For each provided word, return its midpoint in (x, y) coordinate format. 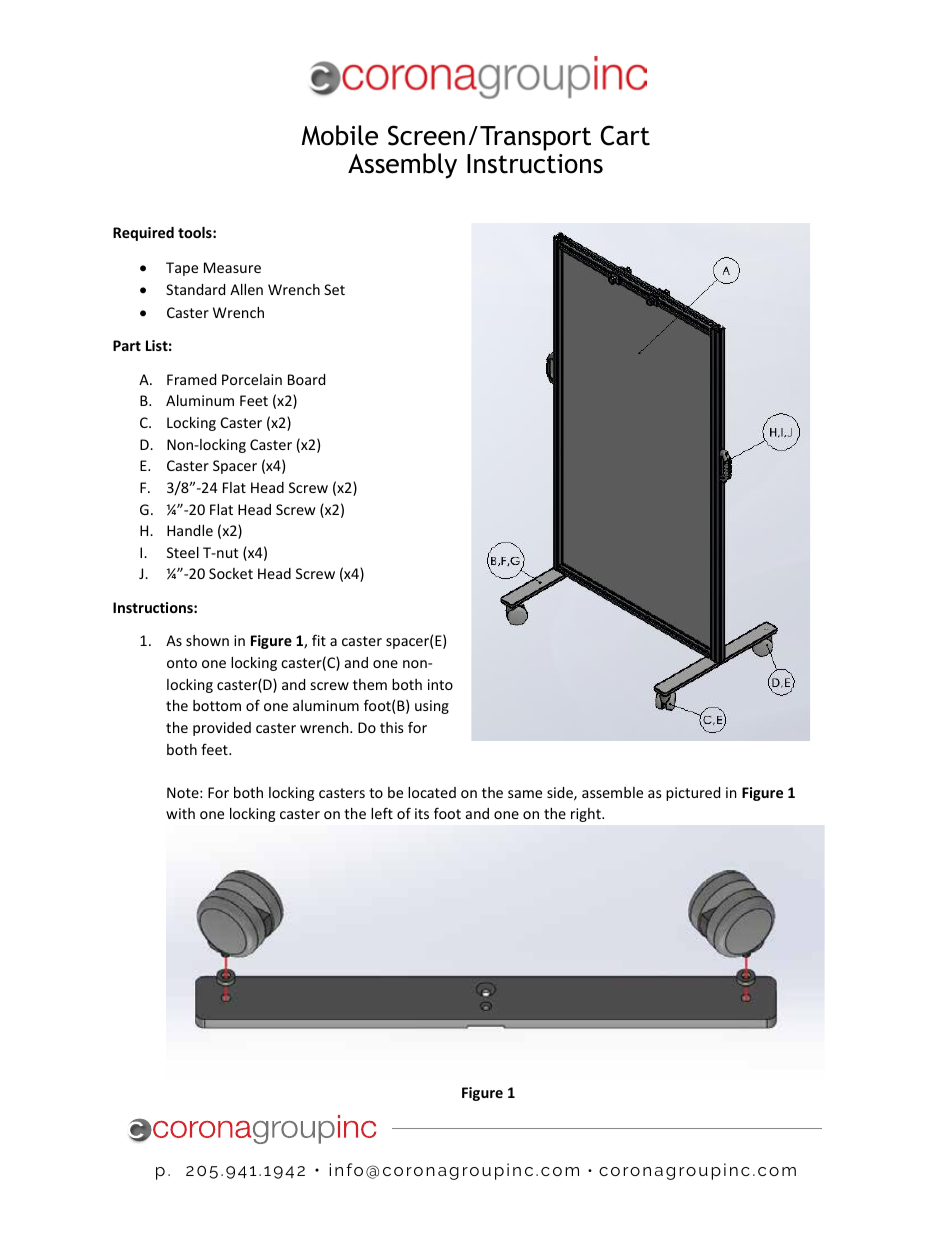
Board (306, 379)
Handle (190, 530)
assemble (612, 792)
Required (143, 234)
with (180, 813)
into (440, 684)
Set (334, 289)
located (432, 792)
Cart (625, 135)
